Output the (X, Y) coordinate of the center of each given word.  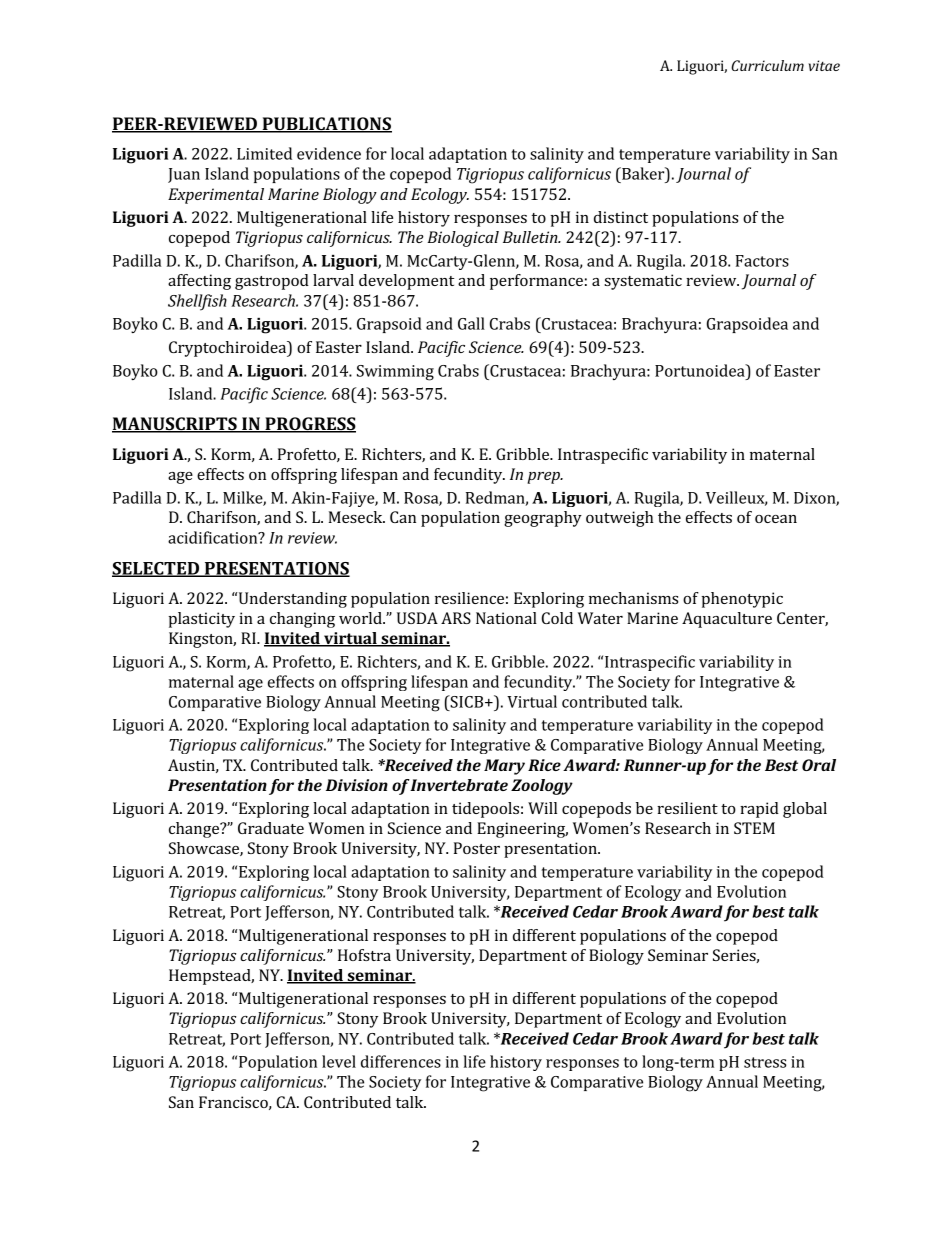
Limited (264, 153)
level (339, 1061)
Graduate (271, 828)
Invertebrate (459, 785)
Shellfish (197, 302)
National (506, 618)
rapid (759, 810)
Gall (471, 323)
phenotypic (742, 600)
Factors (762, 261)
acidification (214, 537)
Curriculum (767, 65)
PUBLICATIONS (326, 125)
